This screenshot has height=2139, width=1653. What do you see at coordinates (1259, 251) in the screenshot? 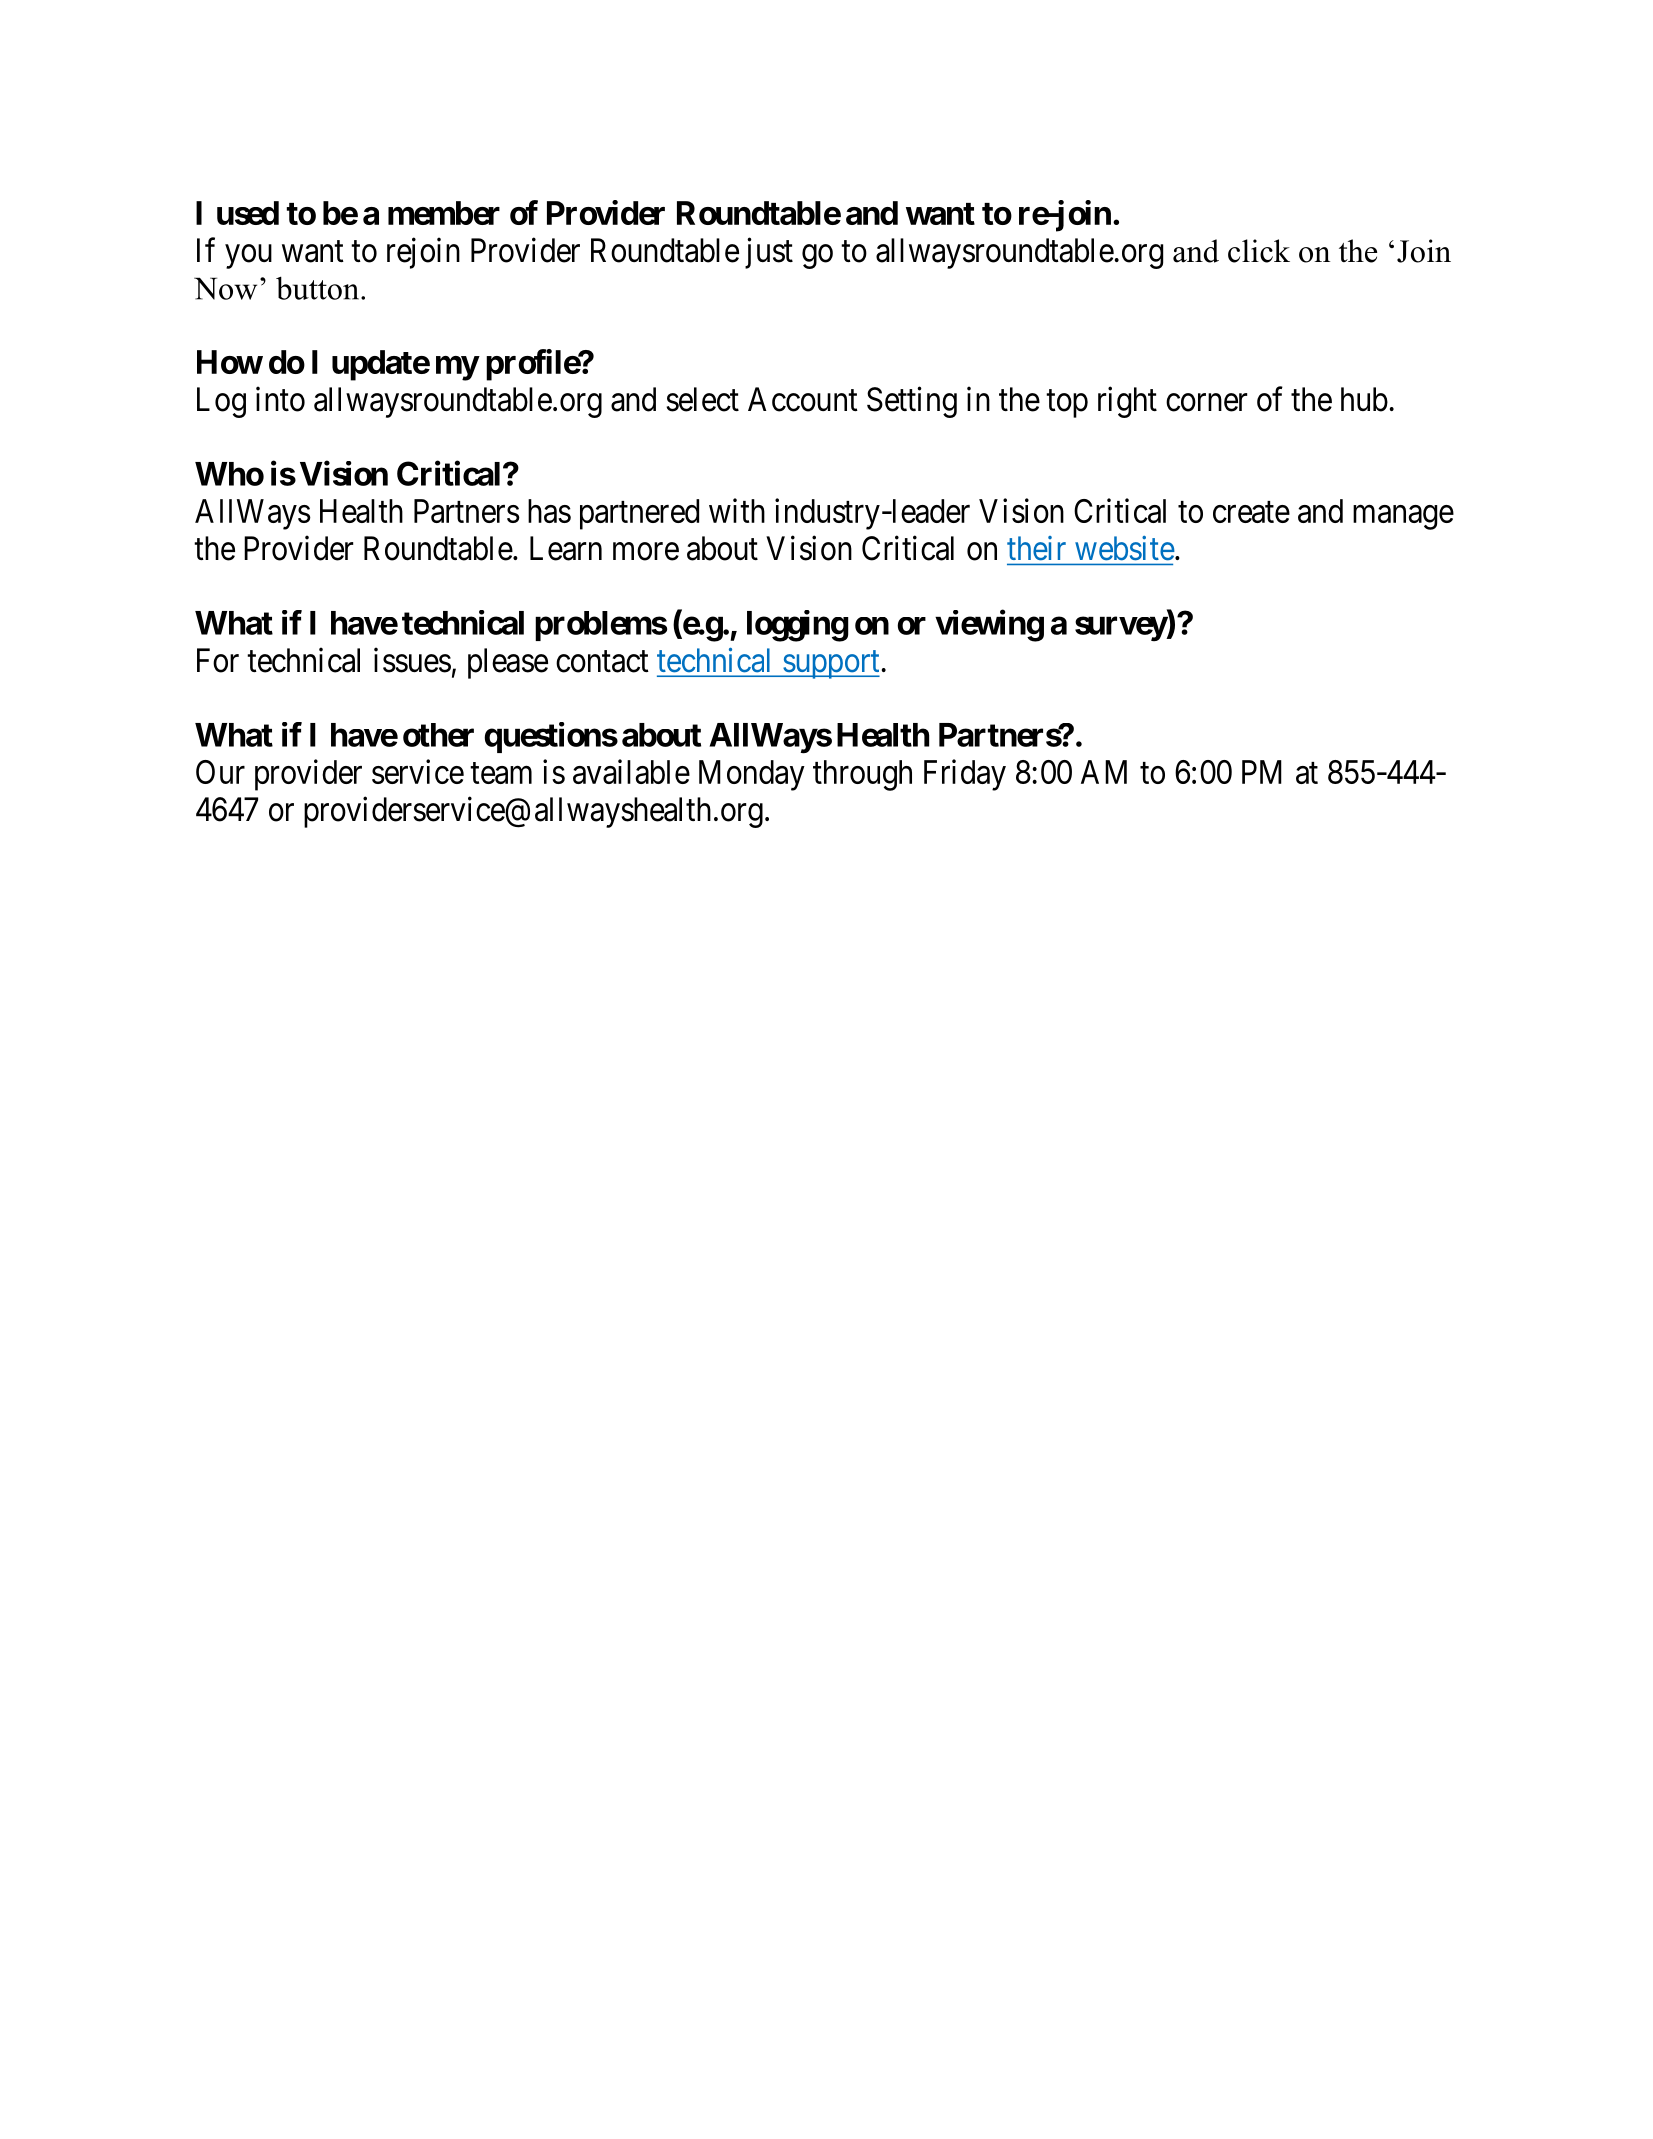
I see `click` at bounding box center [1259, 251].
